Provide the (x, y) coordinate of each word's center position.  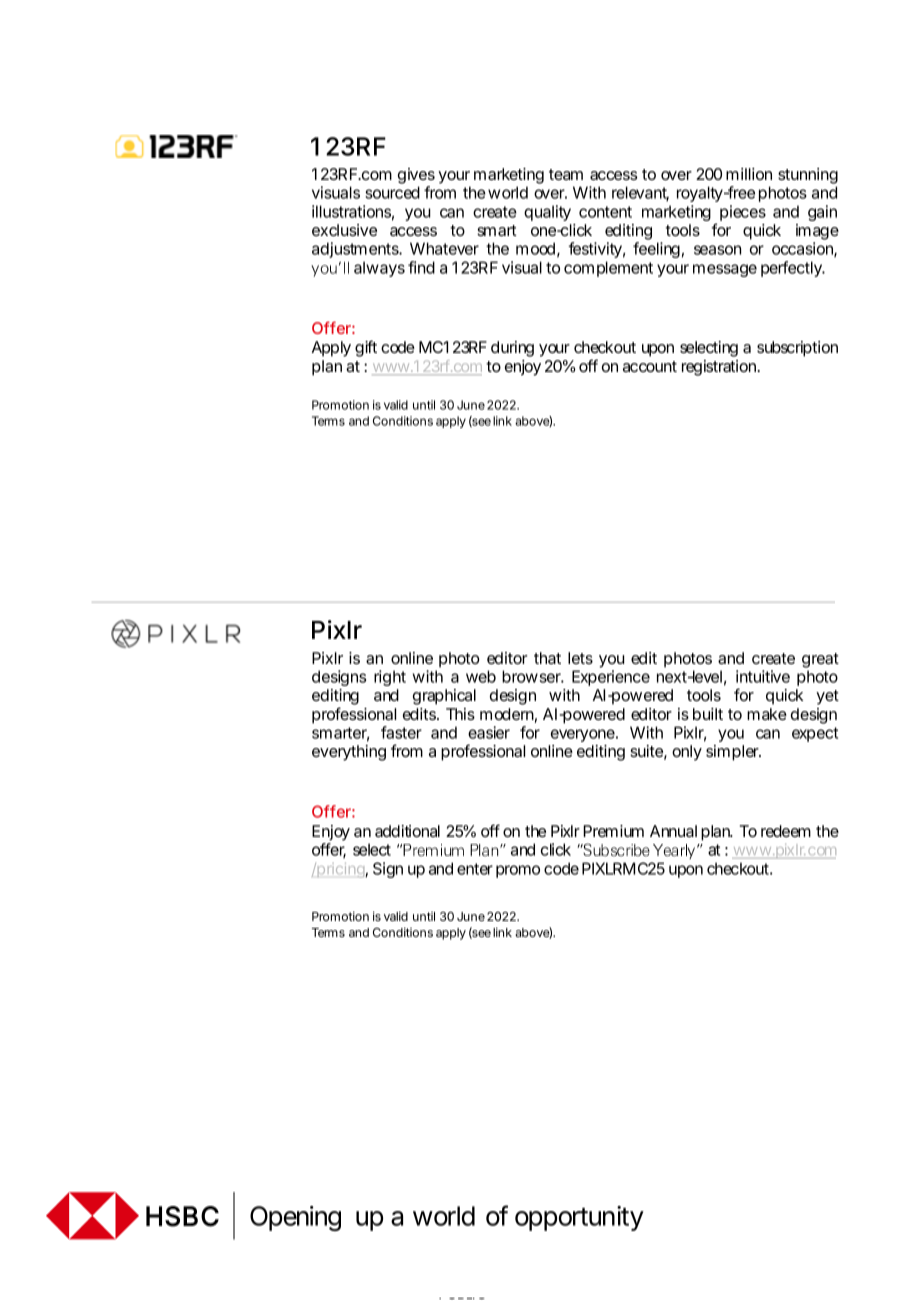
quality (547, 213)
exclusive (344, 230)
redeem (786, 831)
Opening (295, 1218)
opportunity (579, 1218)
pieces (743, 213)
